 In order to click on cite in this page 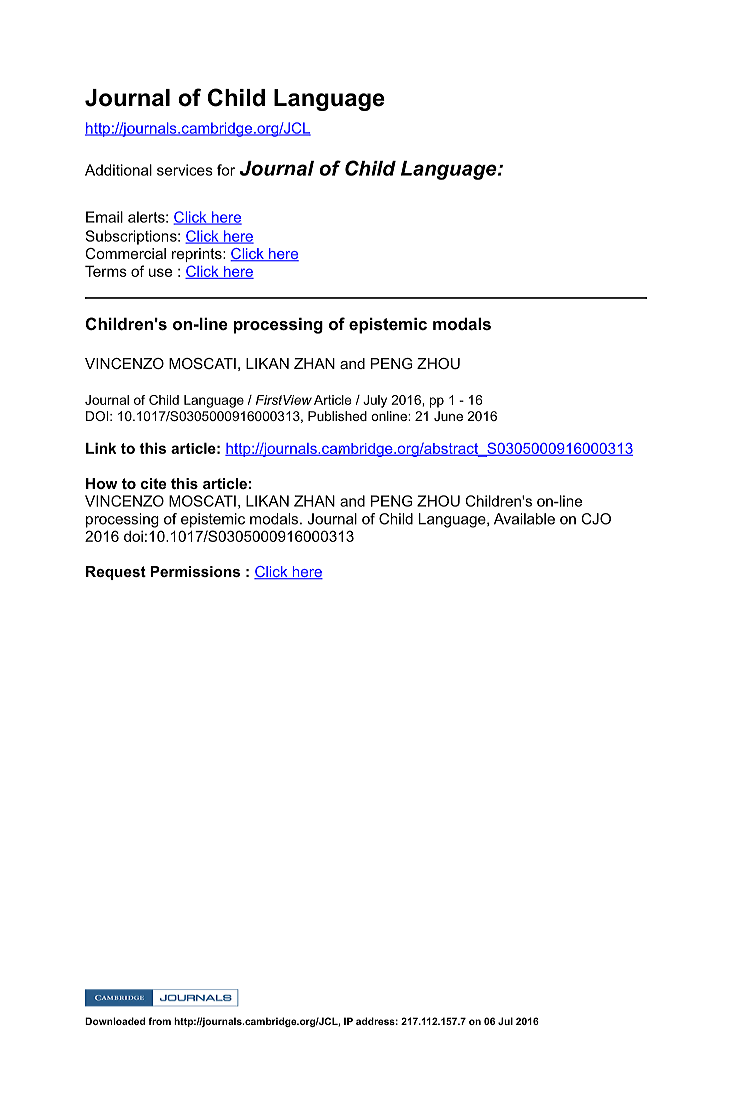, I will do `click(153, 483)`.
